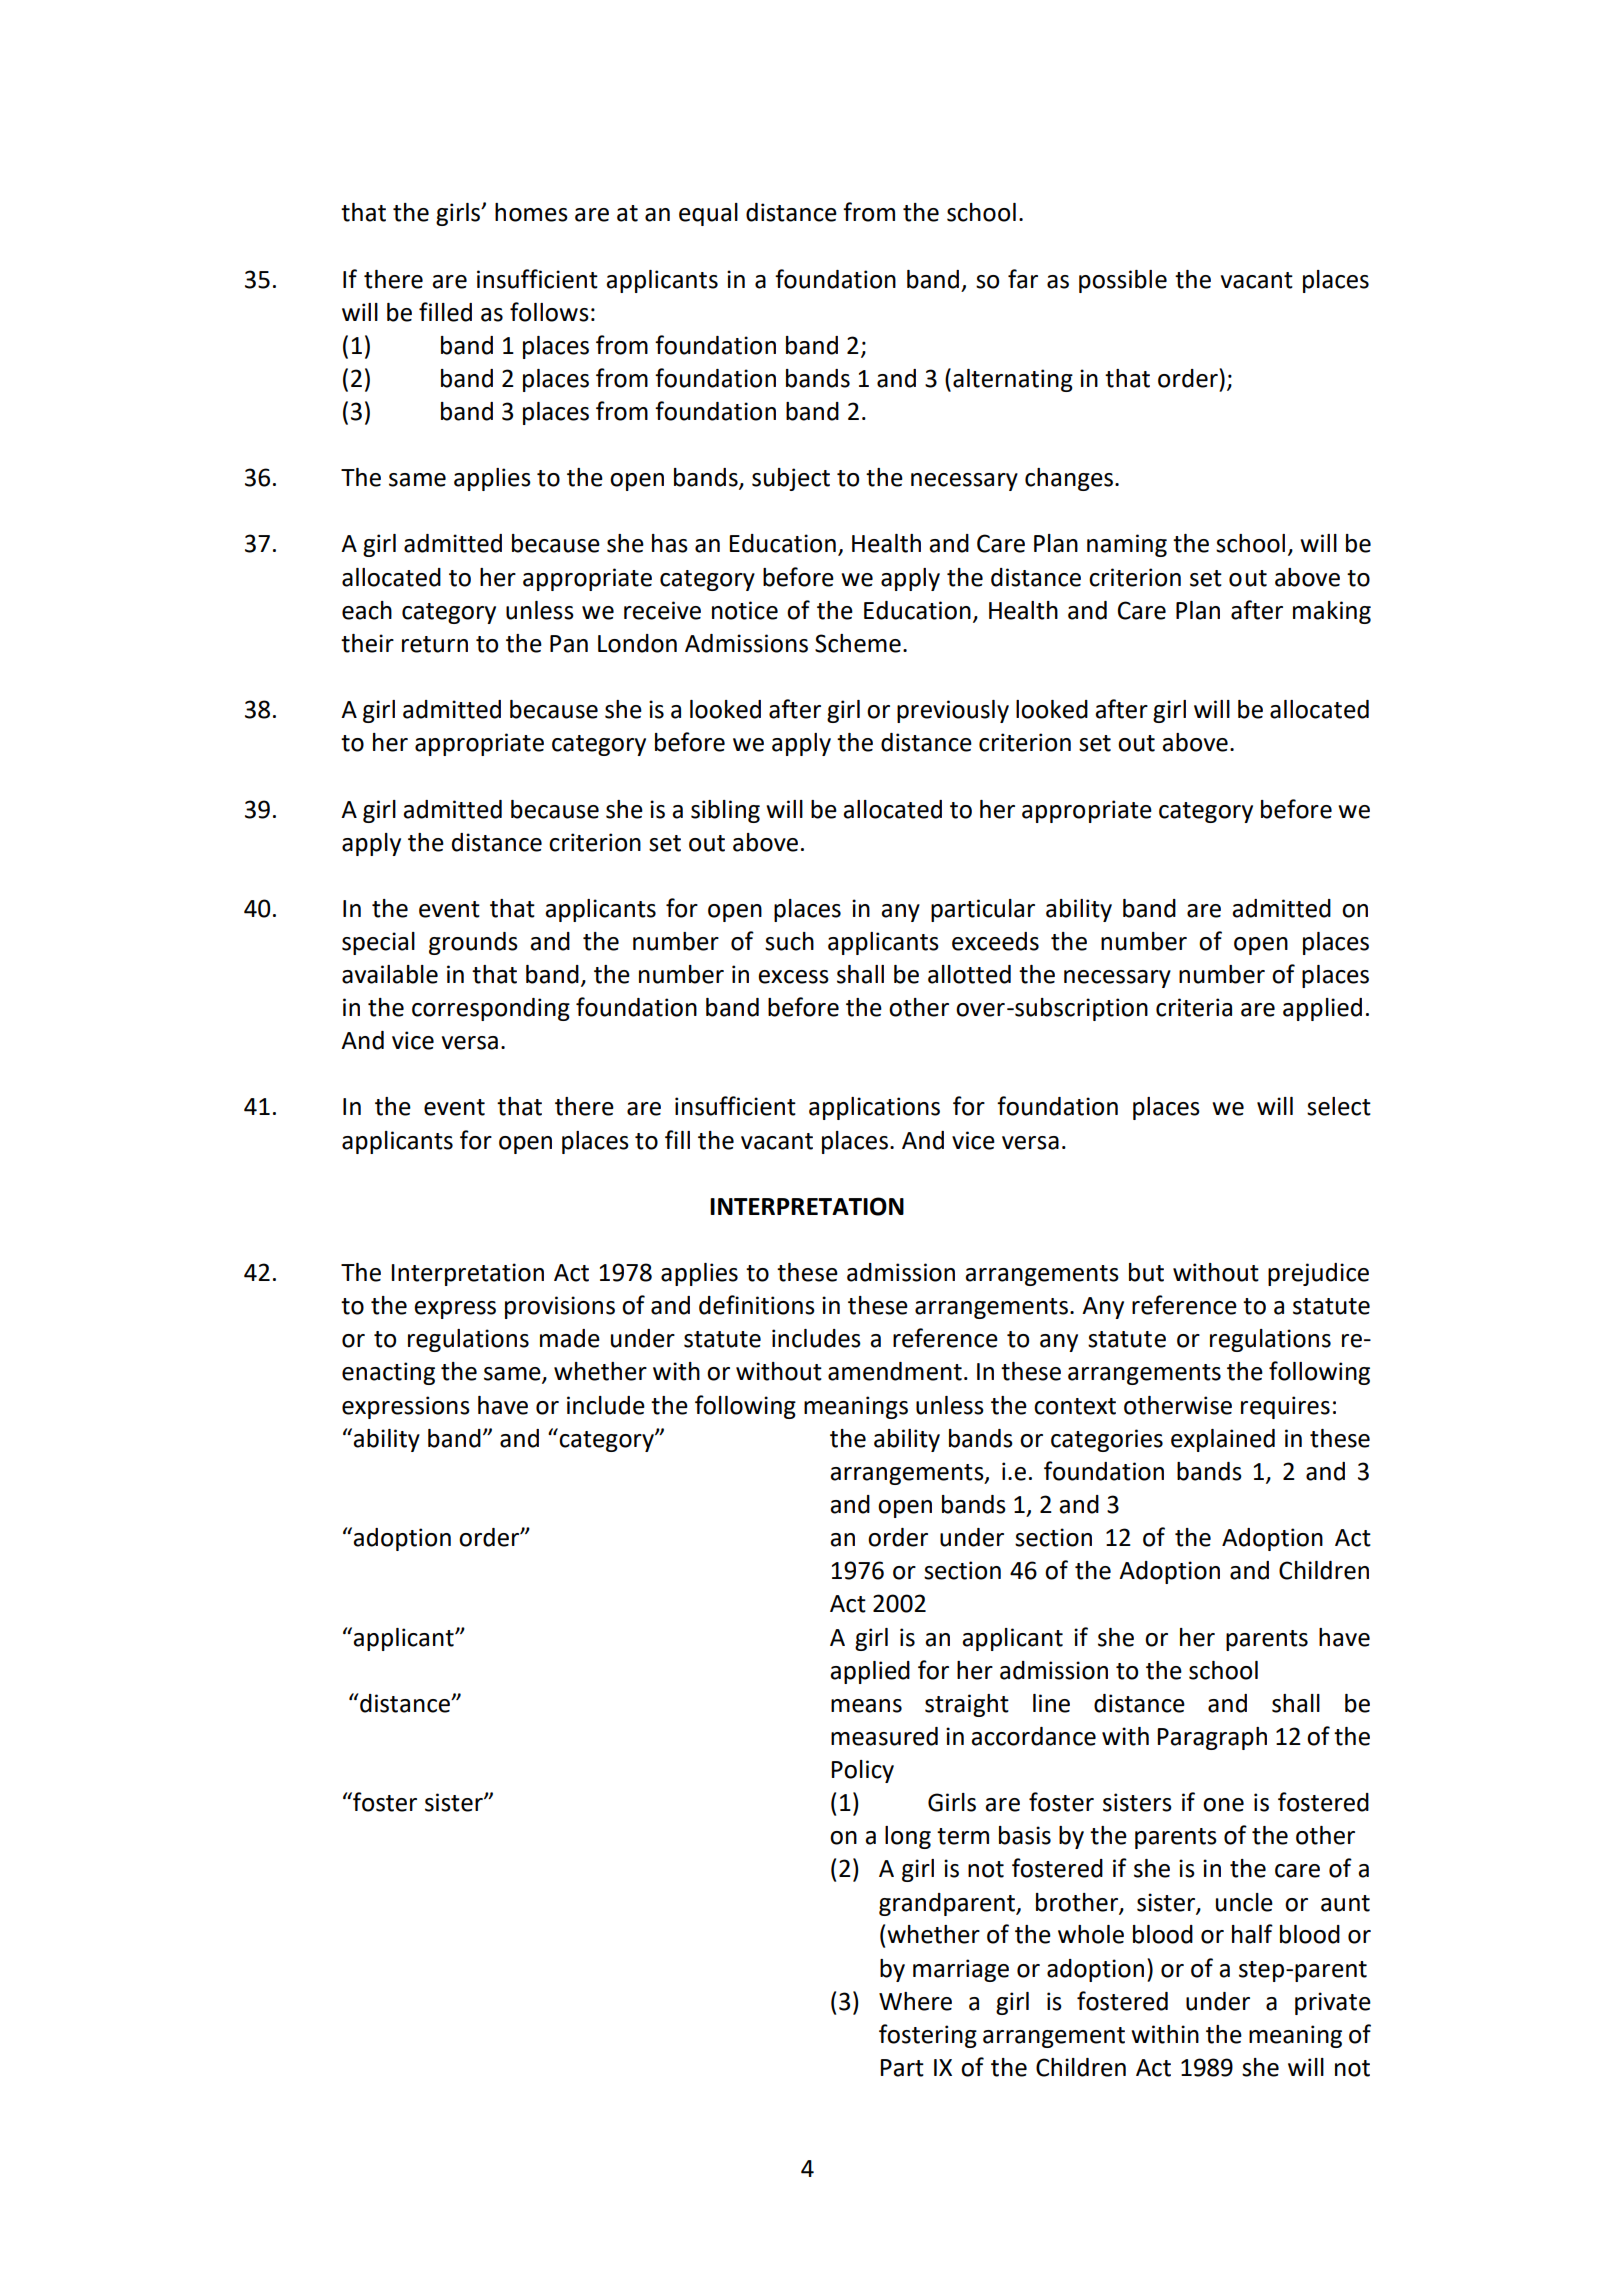 This screenshot has width=1615, height=2284. What do you see at coordinates (1194, 1007) in the screenshot?
I see `criteria` at bounding box center [1194, 1007].
